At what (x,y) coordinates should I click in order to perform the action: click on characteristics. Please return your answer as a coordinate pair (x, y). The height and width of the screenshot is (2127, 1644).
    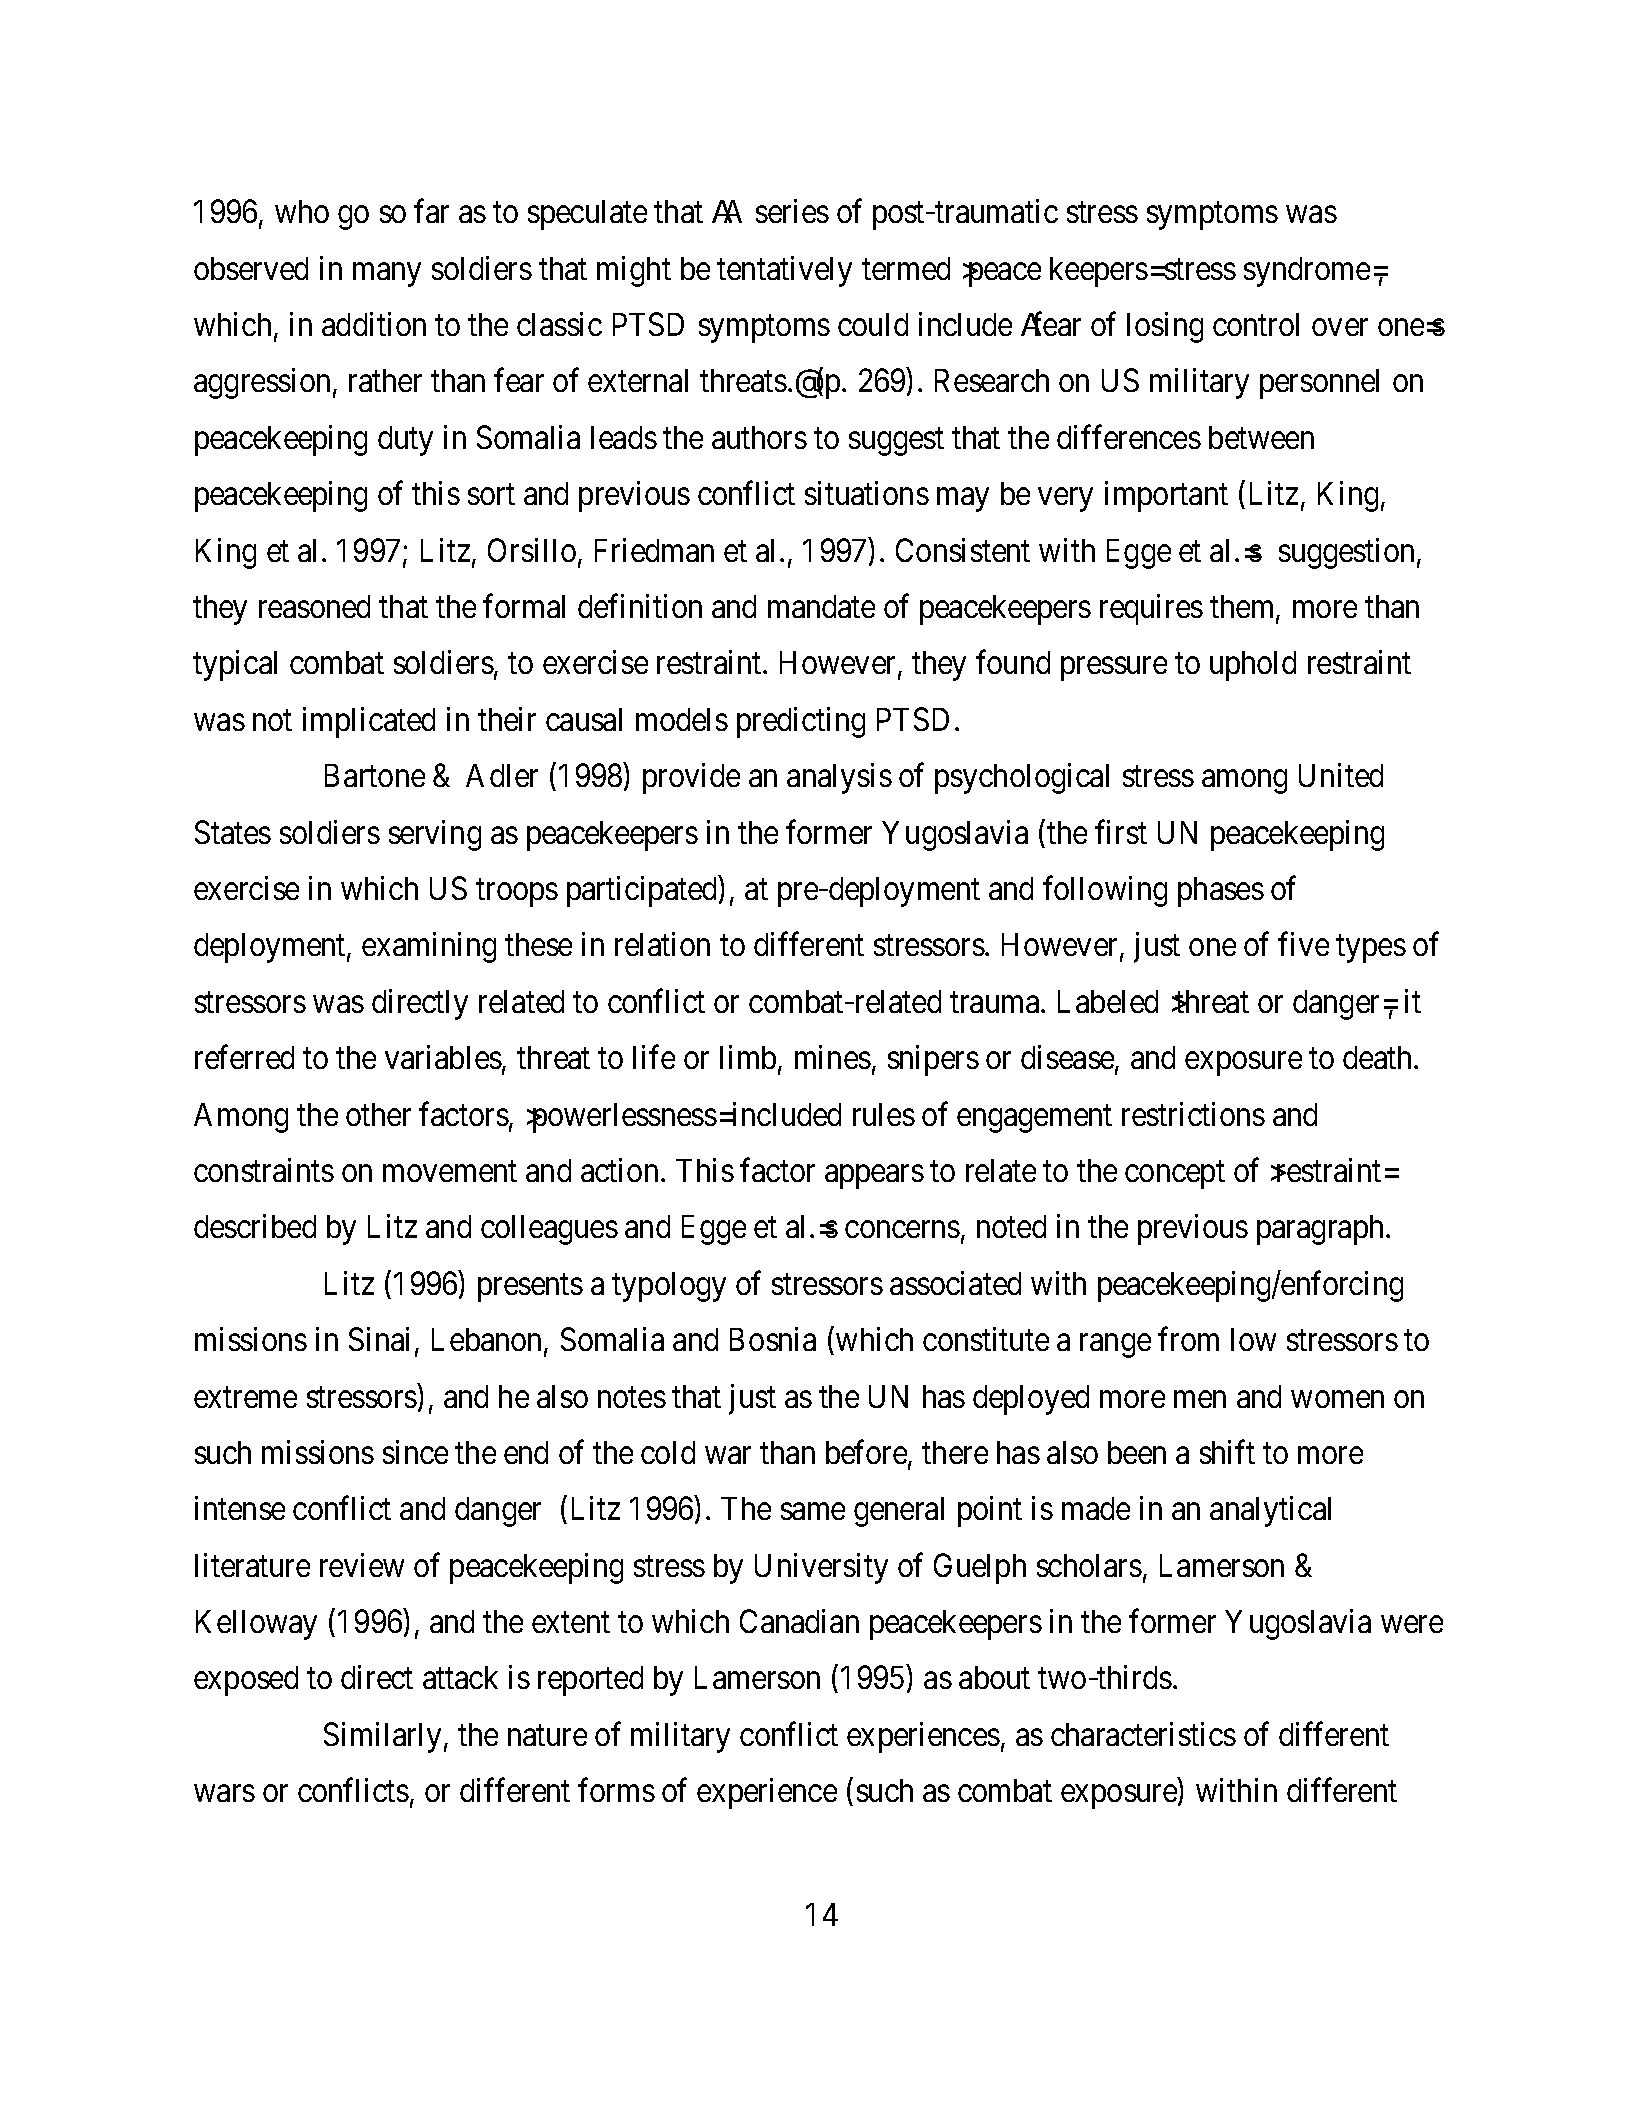
    Looking at the image, I should click on (1143, 1734).
